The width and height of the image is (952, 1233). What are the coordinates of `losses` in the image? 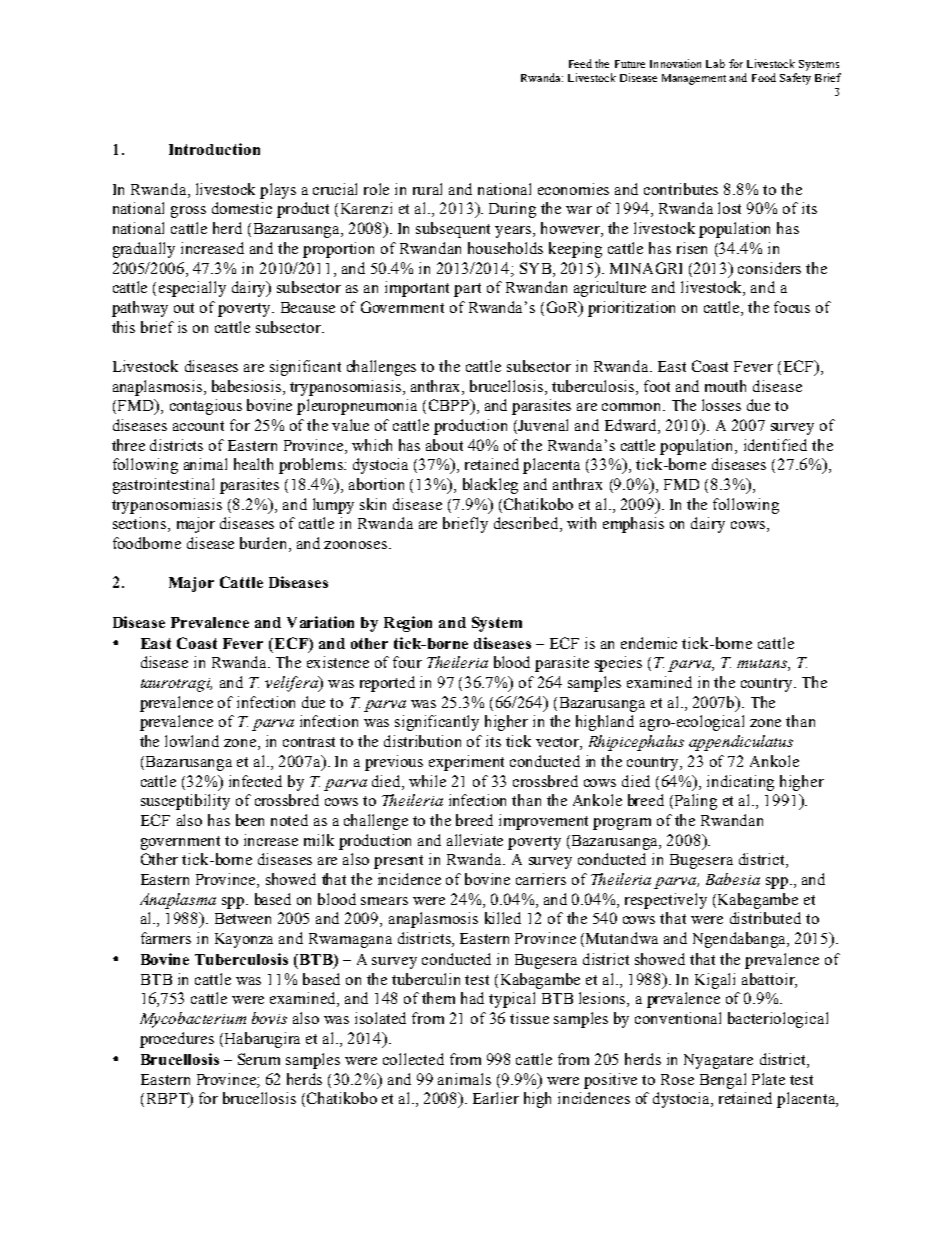 It's located at (721, 405).
